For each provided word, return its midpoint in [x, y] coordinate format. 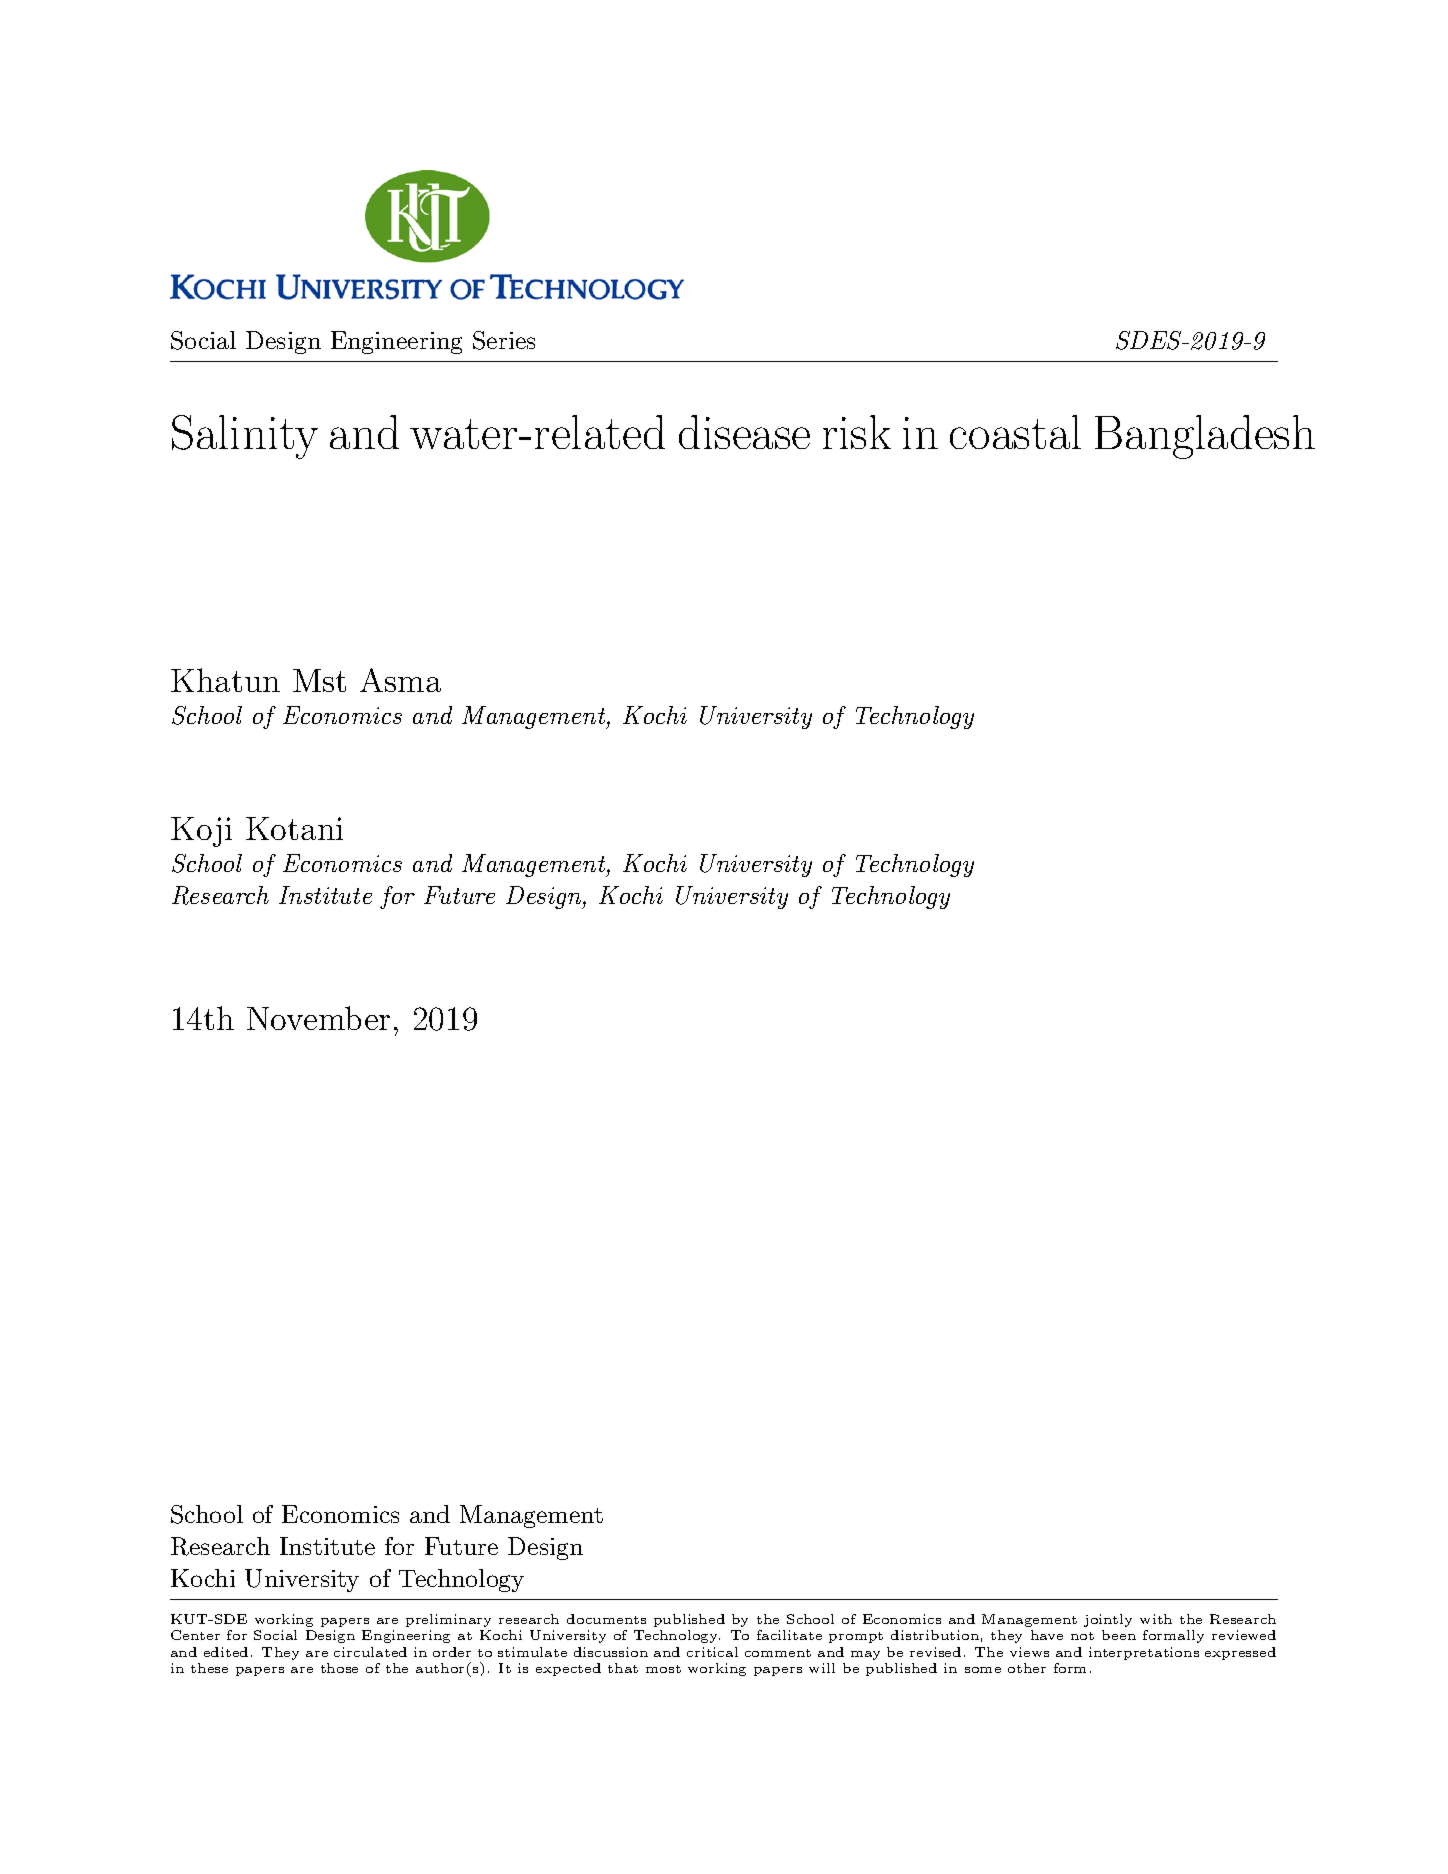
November [318, 1018]
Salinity [245, 437]
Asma [400, 680]
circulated [370, 1652]
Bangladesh [1205, 437]
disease [744, 432]
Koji [201, 832]
